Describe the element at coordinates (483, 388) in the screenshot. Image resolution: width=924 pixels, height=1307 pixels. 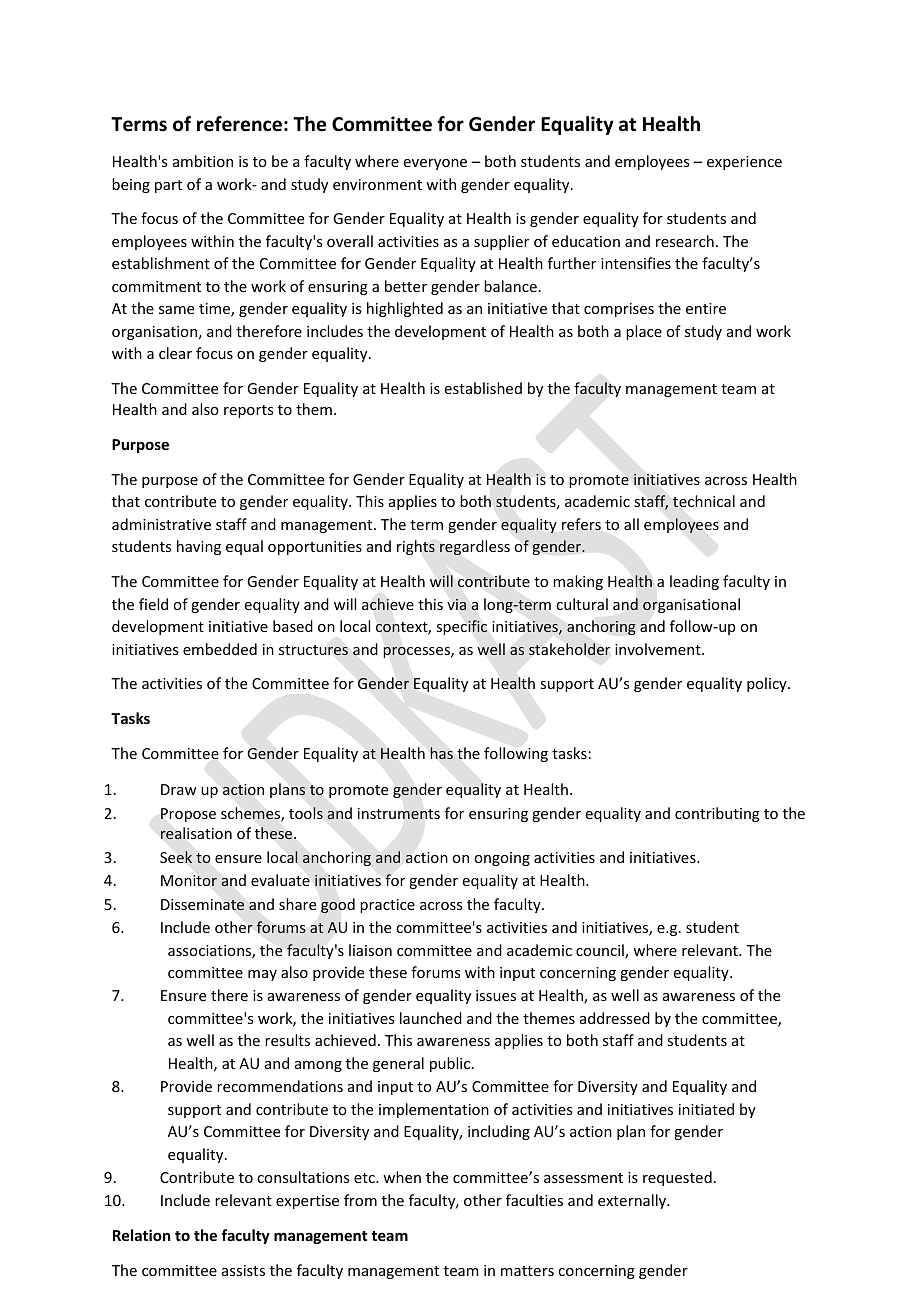
I see `established` at that location.
